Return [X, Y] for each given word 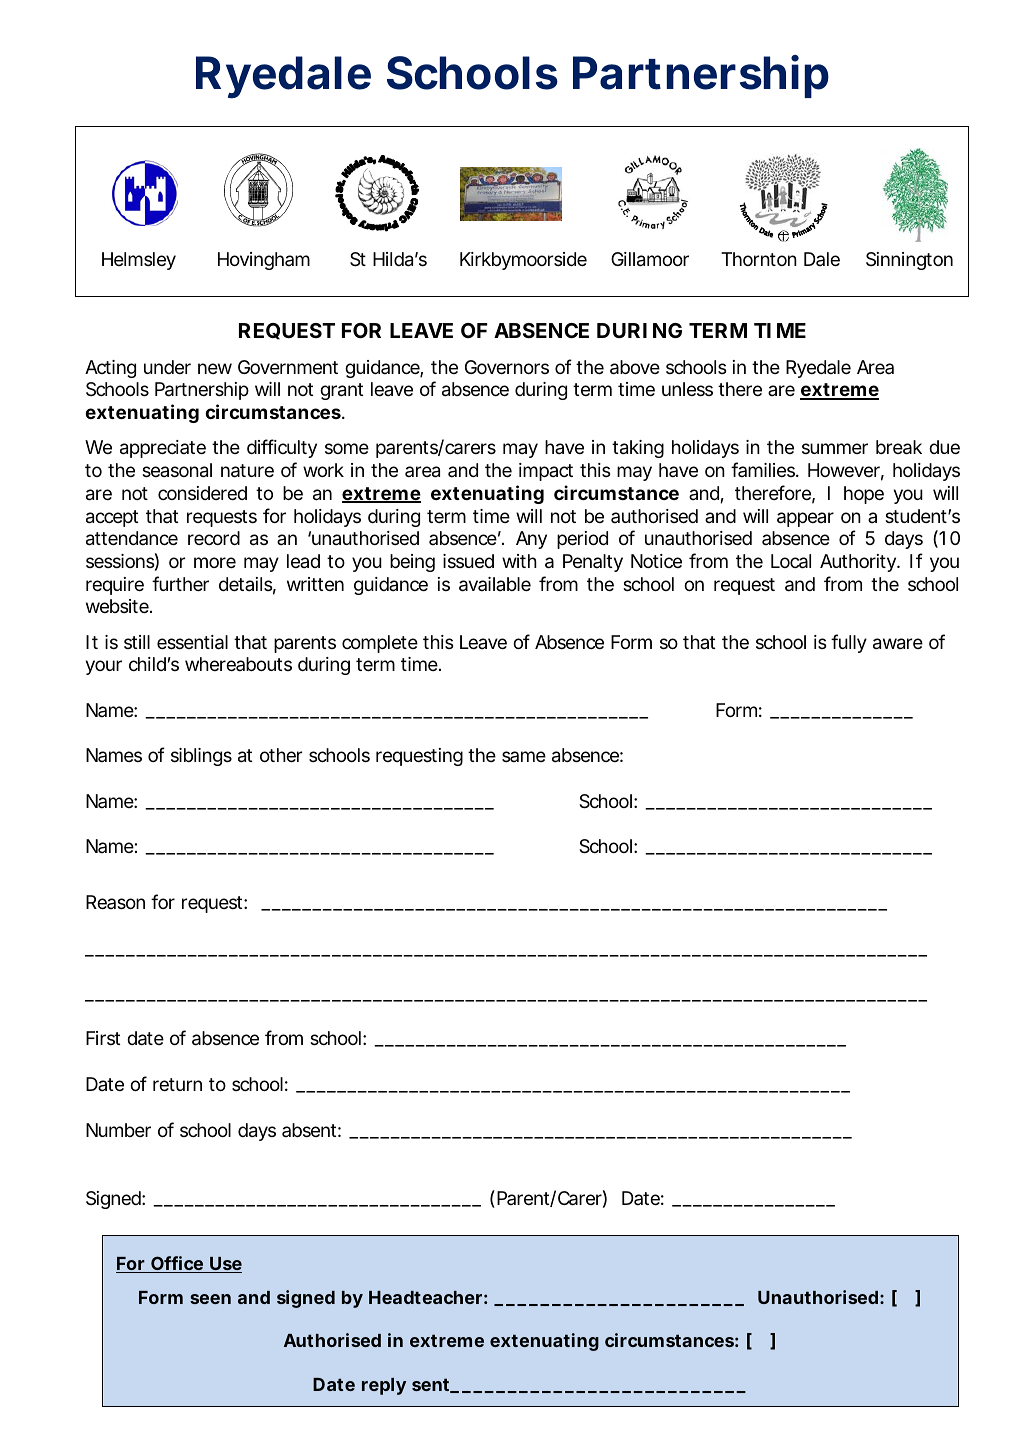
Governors [507, 367]
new [215, 368]
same [524, 756]
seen [210, 1299]
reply [384, 1386]
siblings [201, 757]
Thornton [759, 259]
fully [849, 643]
